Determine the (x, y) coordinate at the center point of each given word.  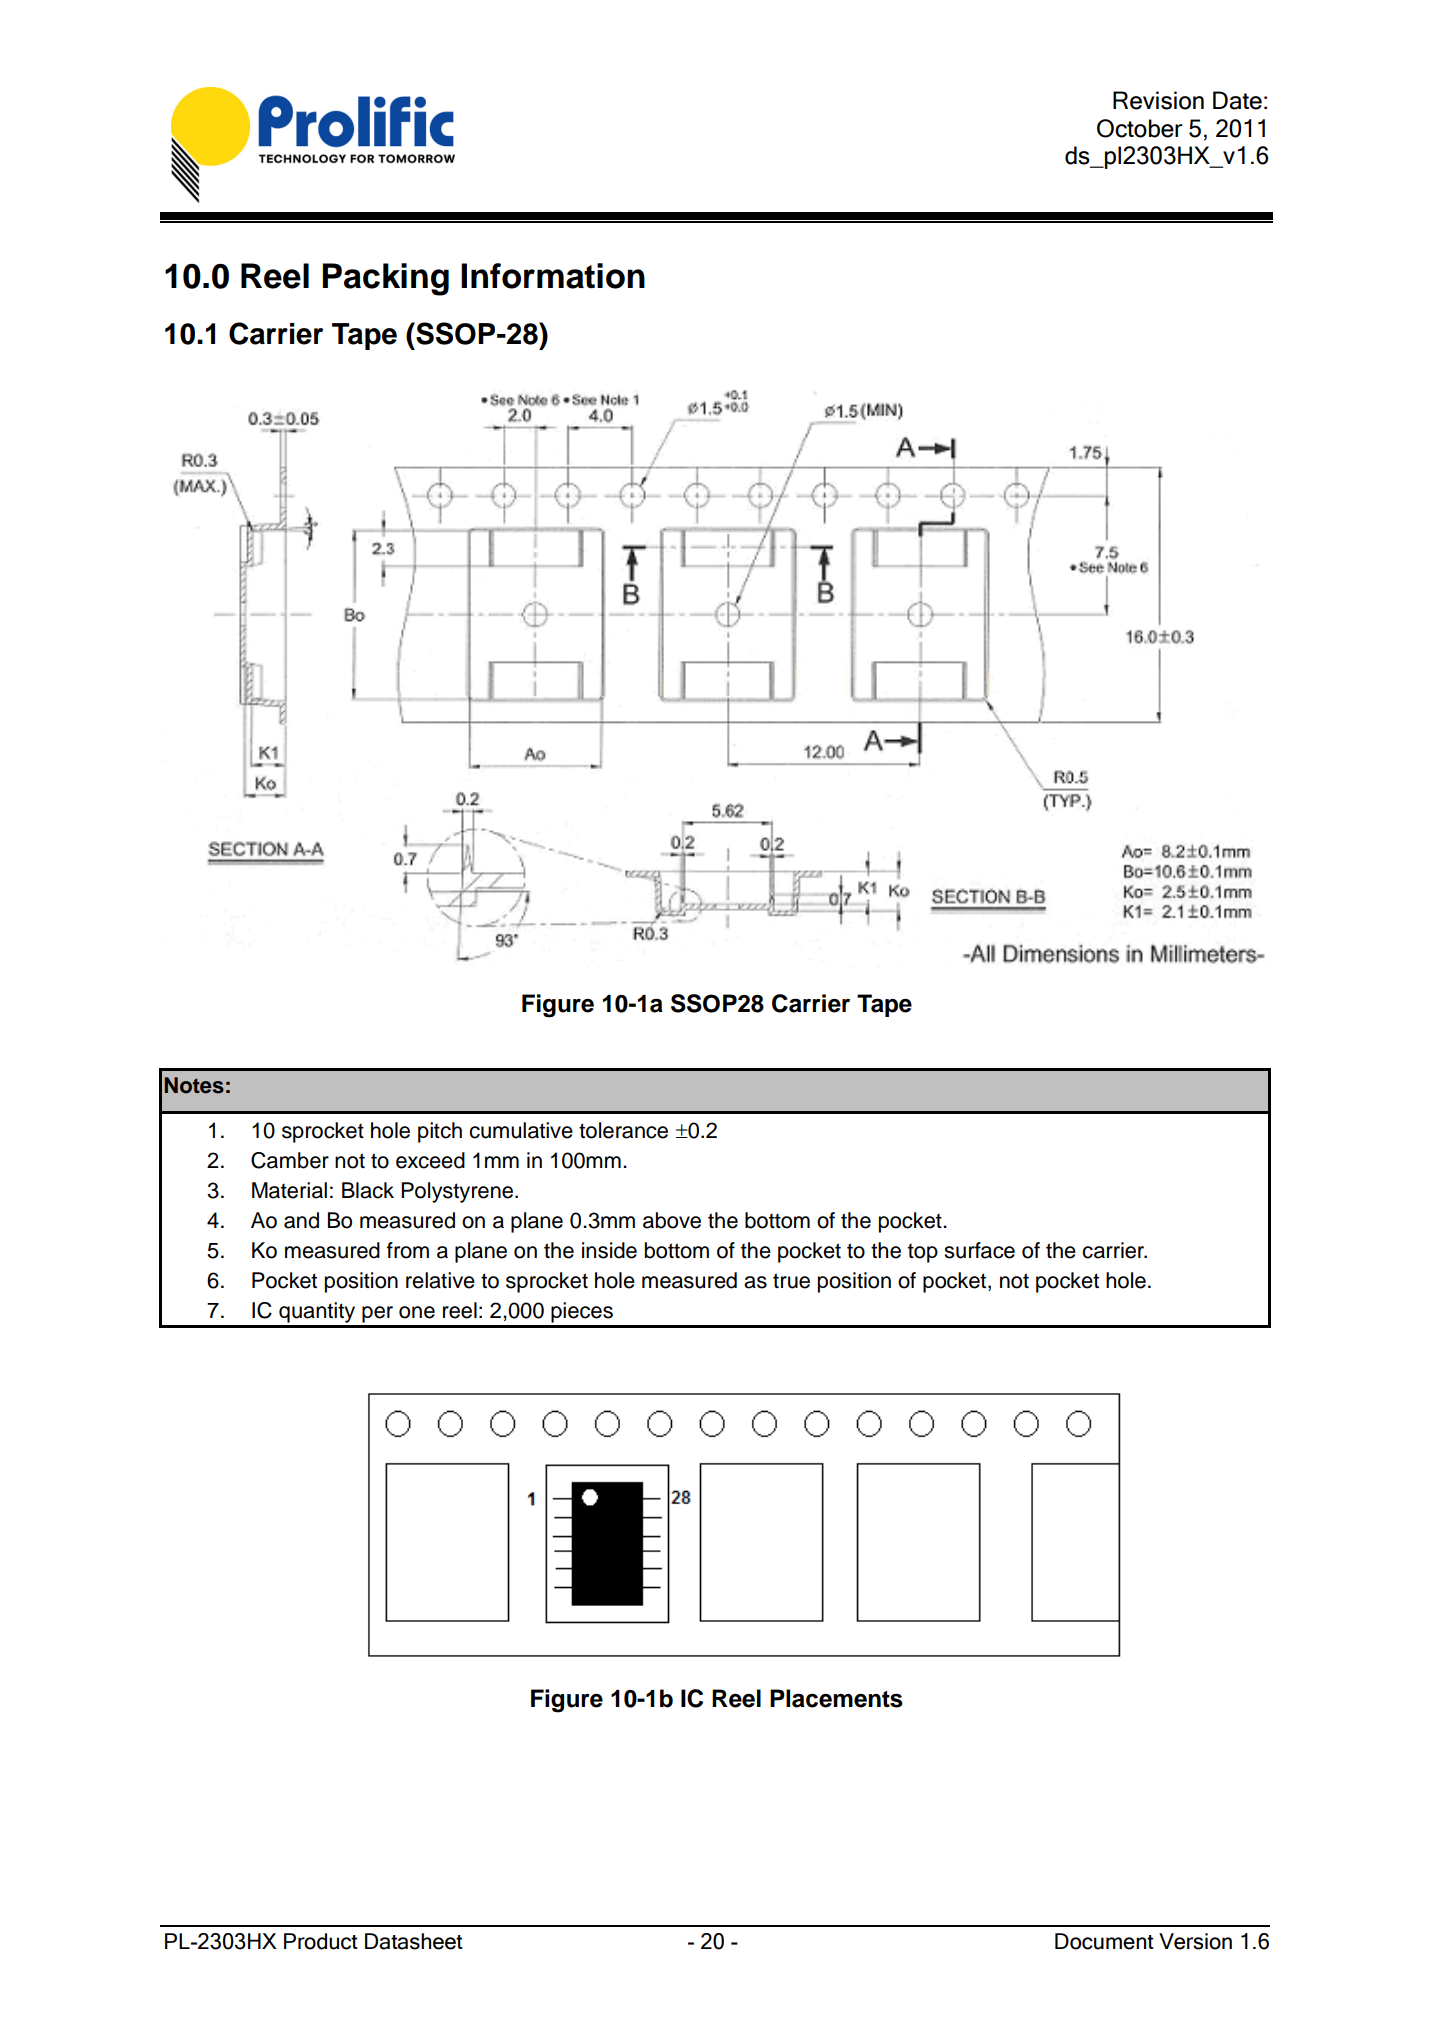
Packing (385, 279)
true (791, 1281)
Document (1104, 1941)
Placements (836, 1698)
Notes (194, 1085)
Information (553, 276)
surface (979, 1250)
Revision (1158, 100)
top (923, 1253)
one (417, 1312)
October (1140, 128)
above (672, 1220)
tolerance (623, 1130)
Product (321, 1941)
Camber (290, 1160)
